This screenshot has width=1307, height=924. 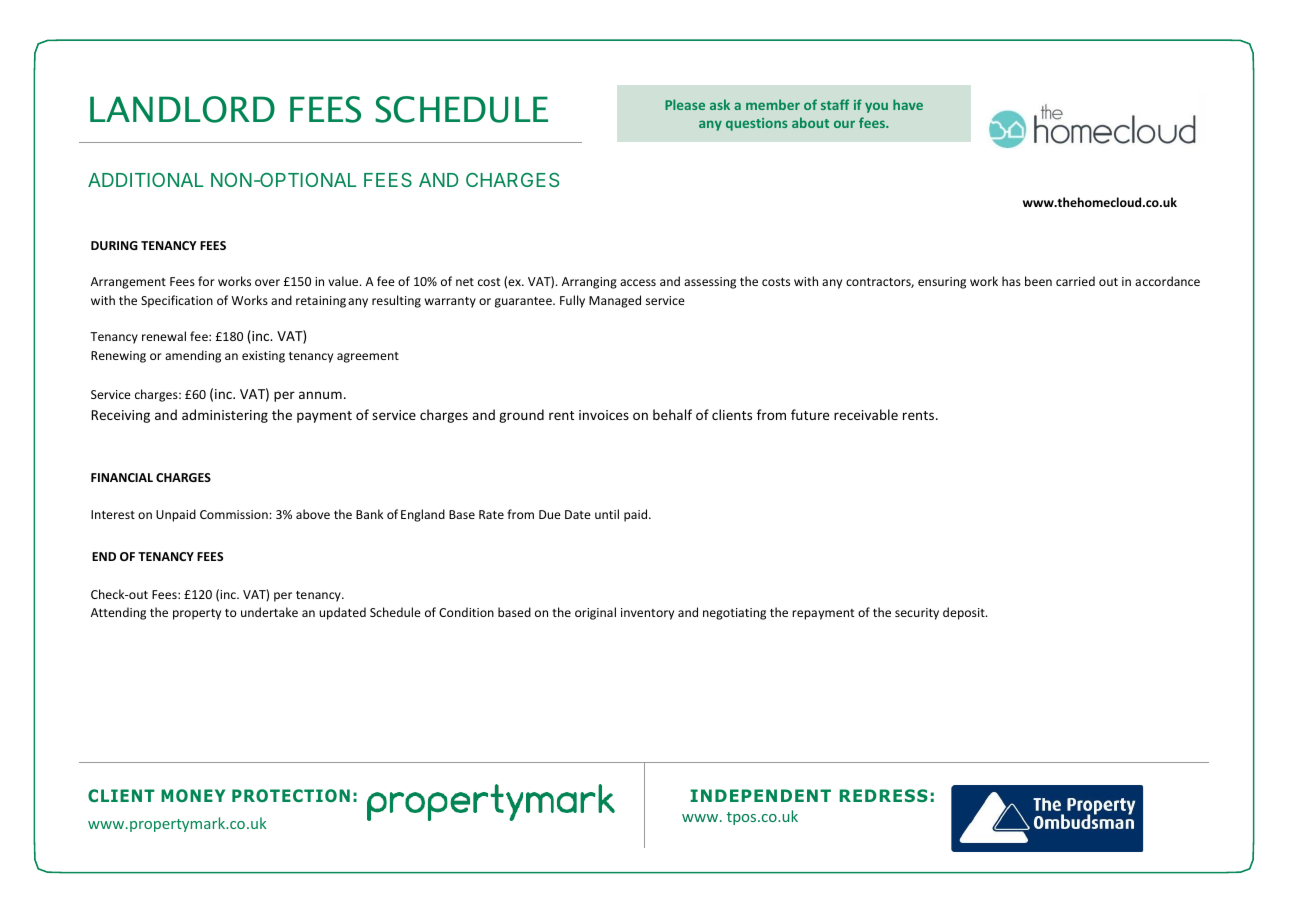 What do you see at coordinates (193, 795) in the screenshot?
I see `MONEY` at bounding box center [193, 795].
